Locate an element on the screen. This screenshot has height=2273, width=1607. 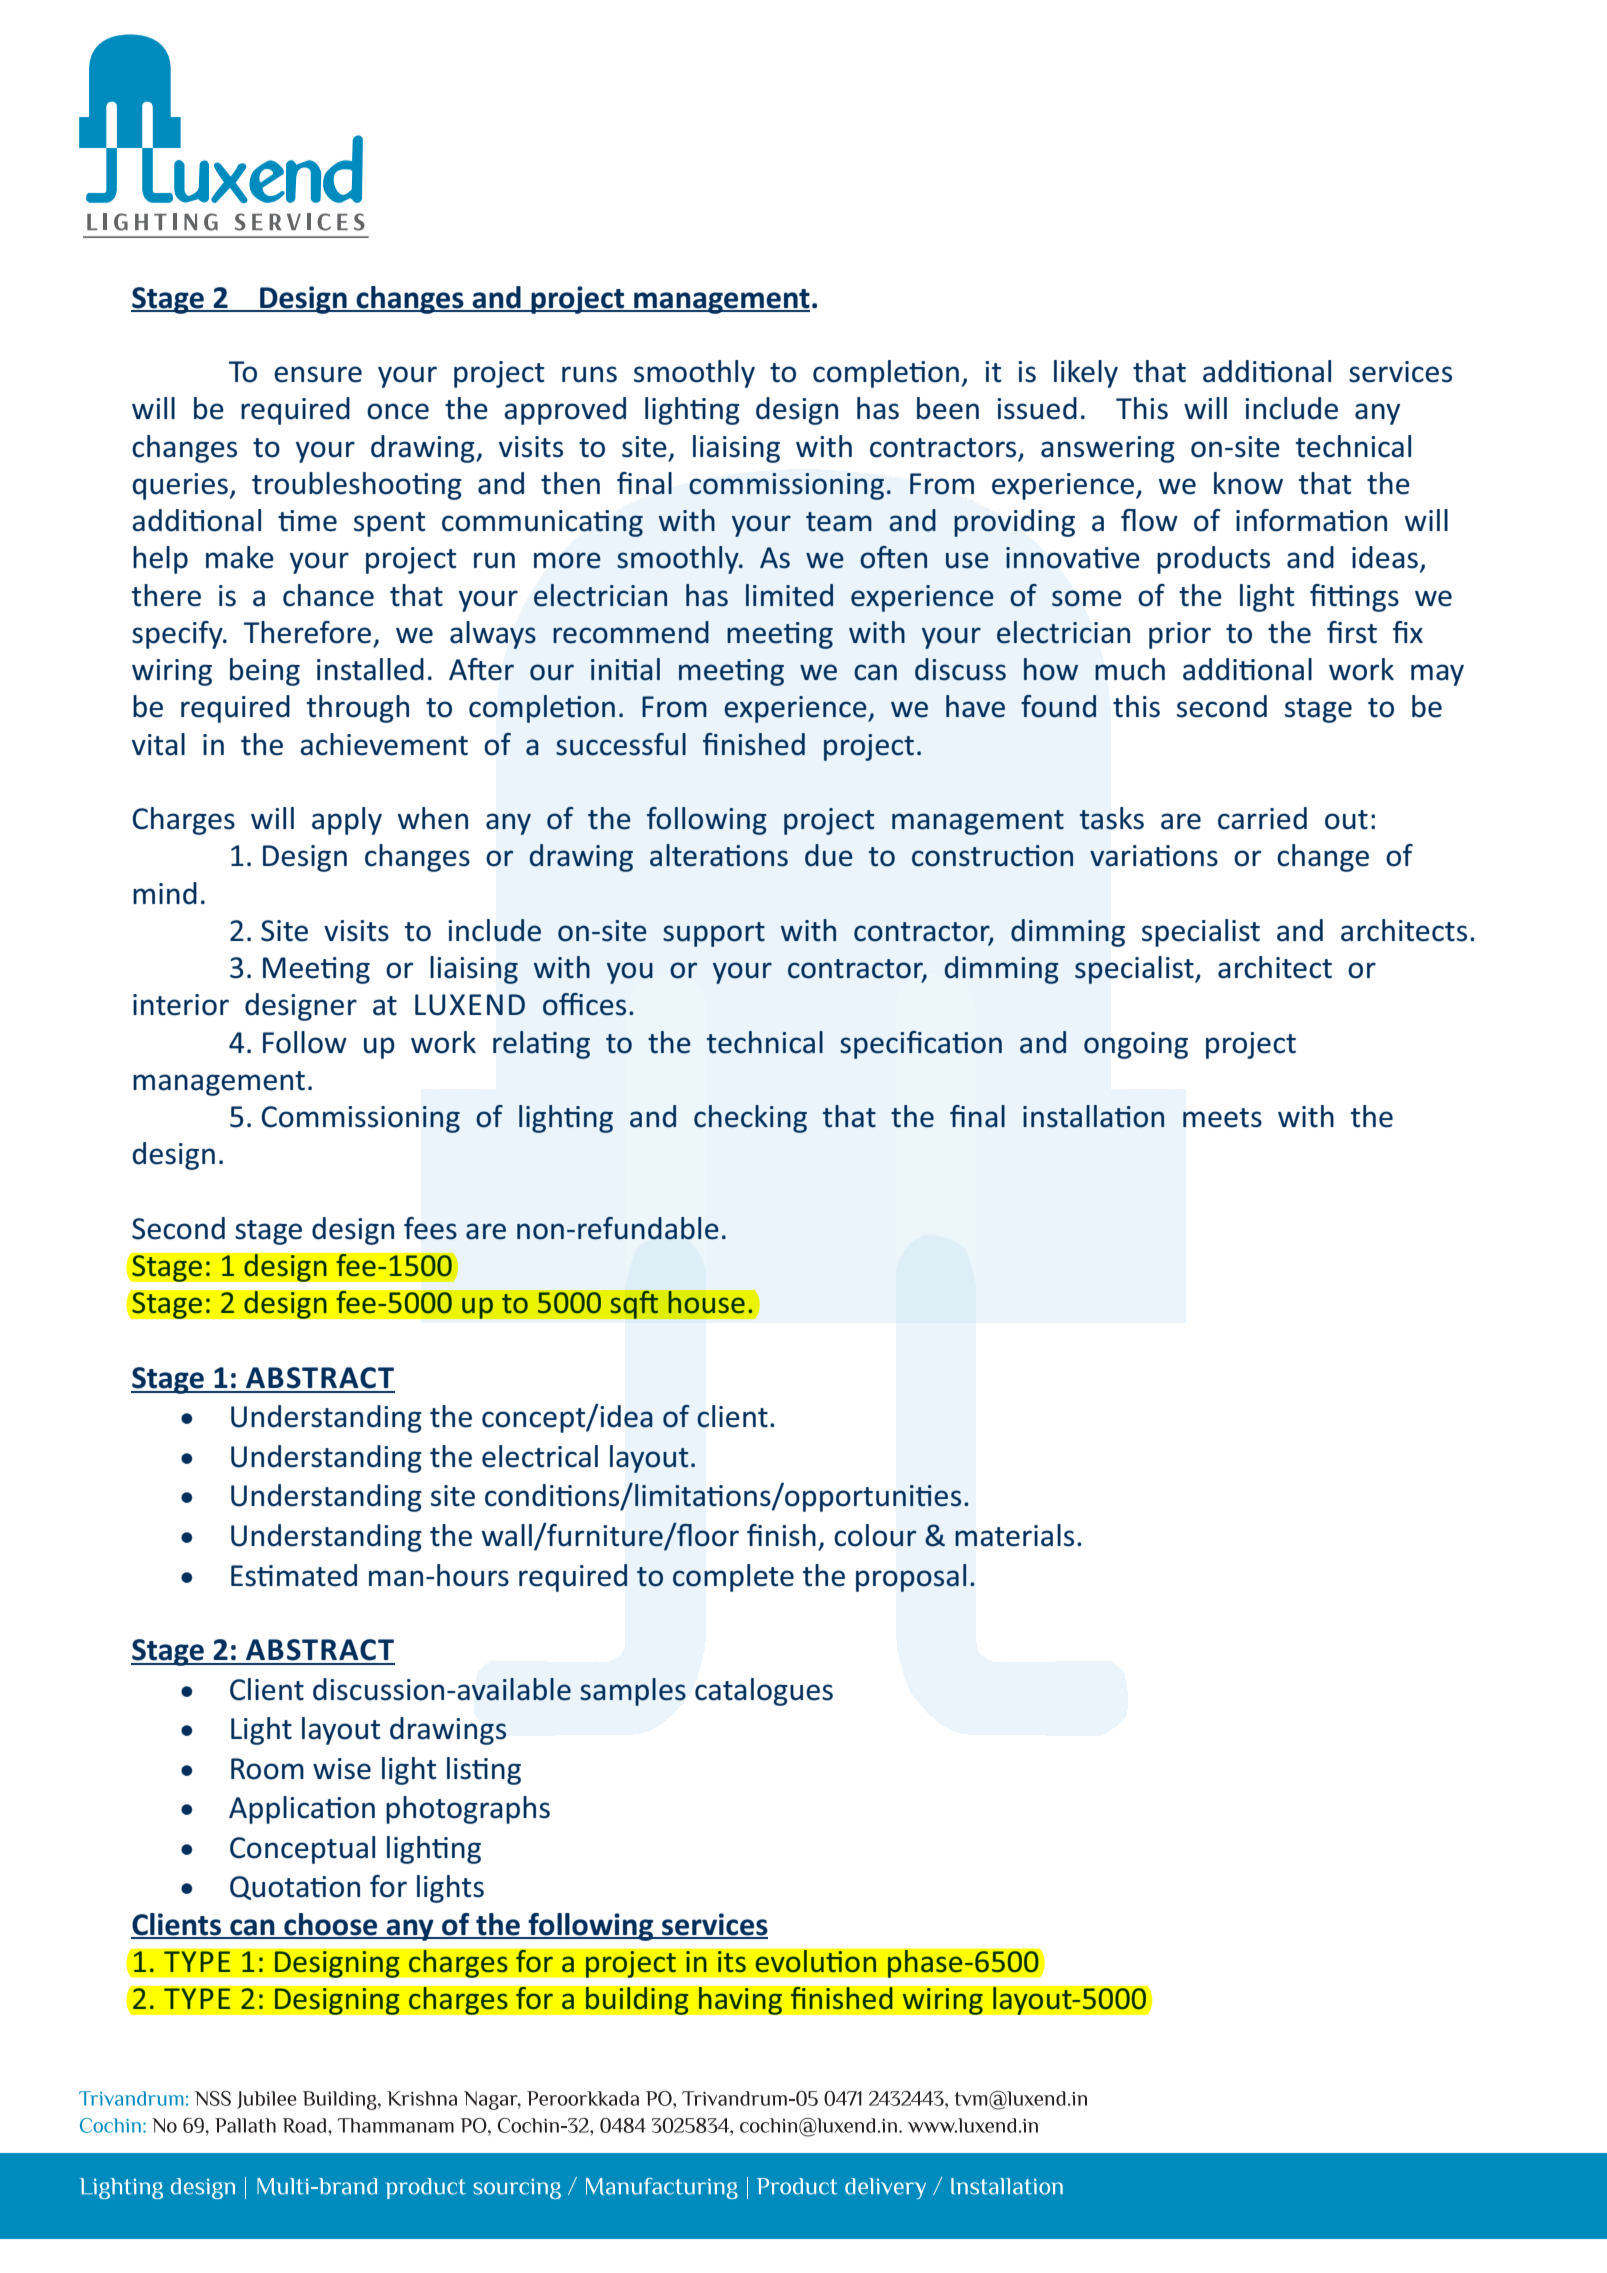
carried is located at coordinates (1262, 818).
